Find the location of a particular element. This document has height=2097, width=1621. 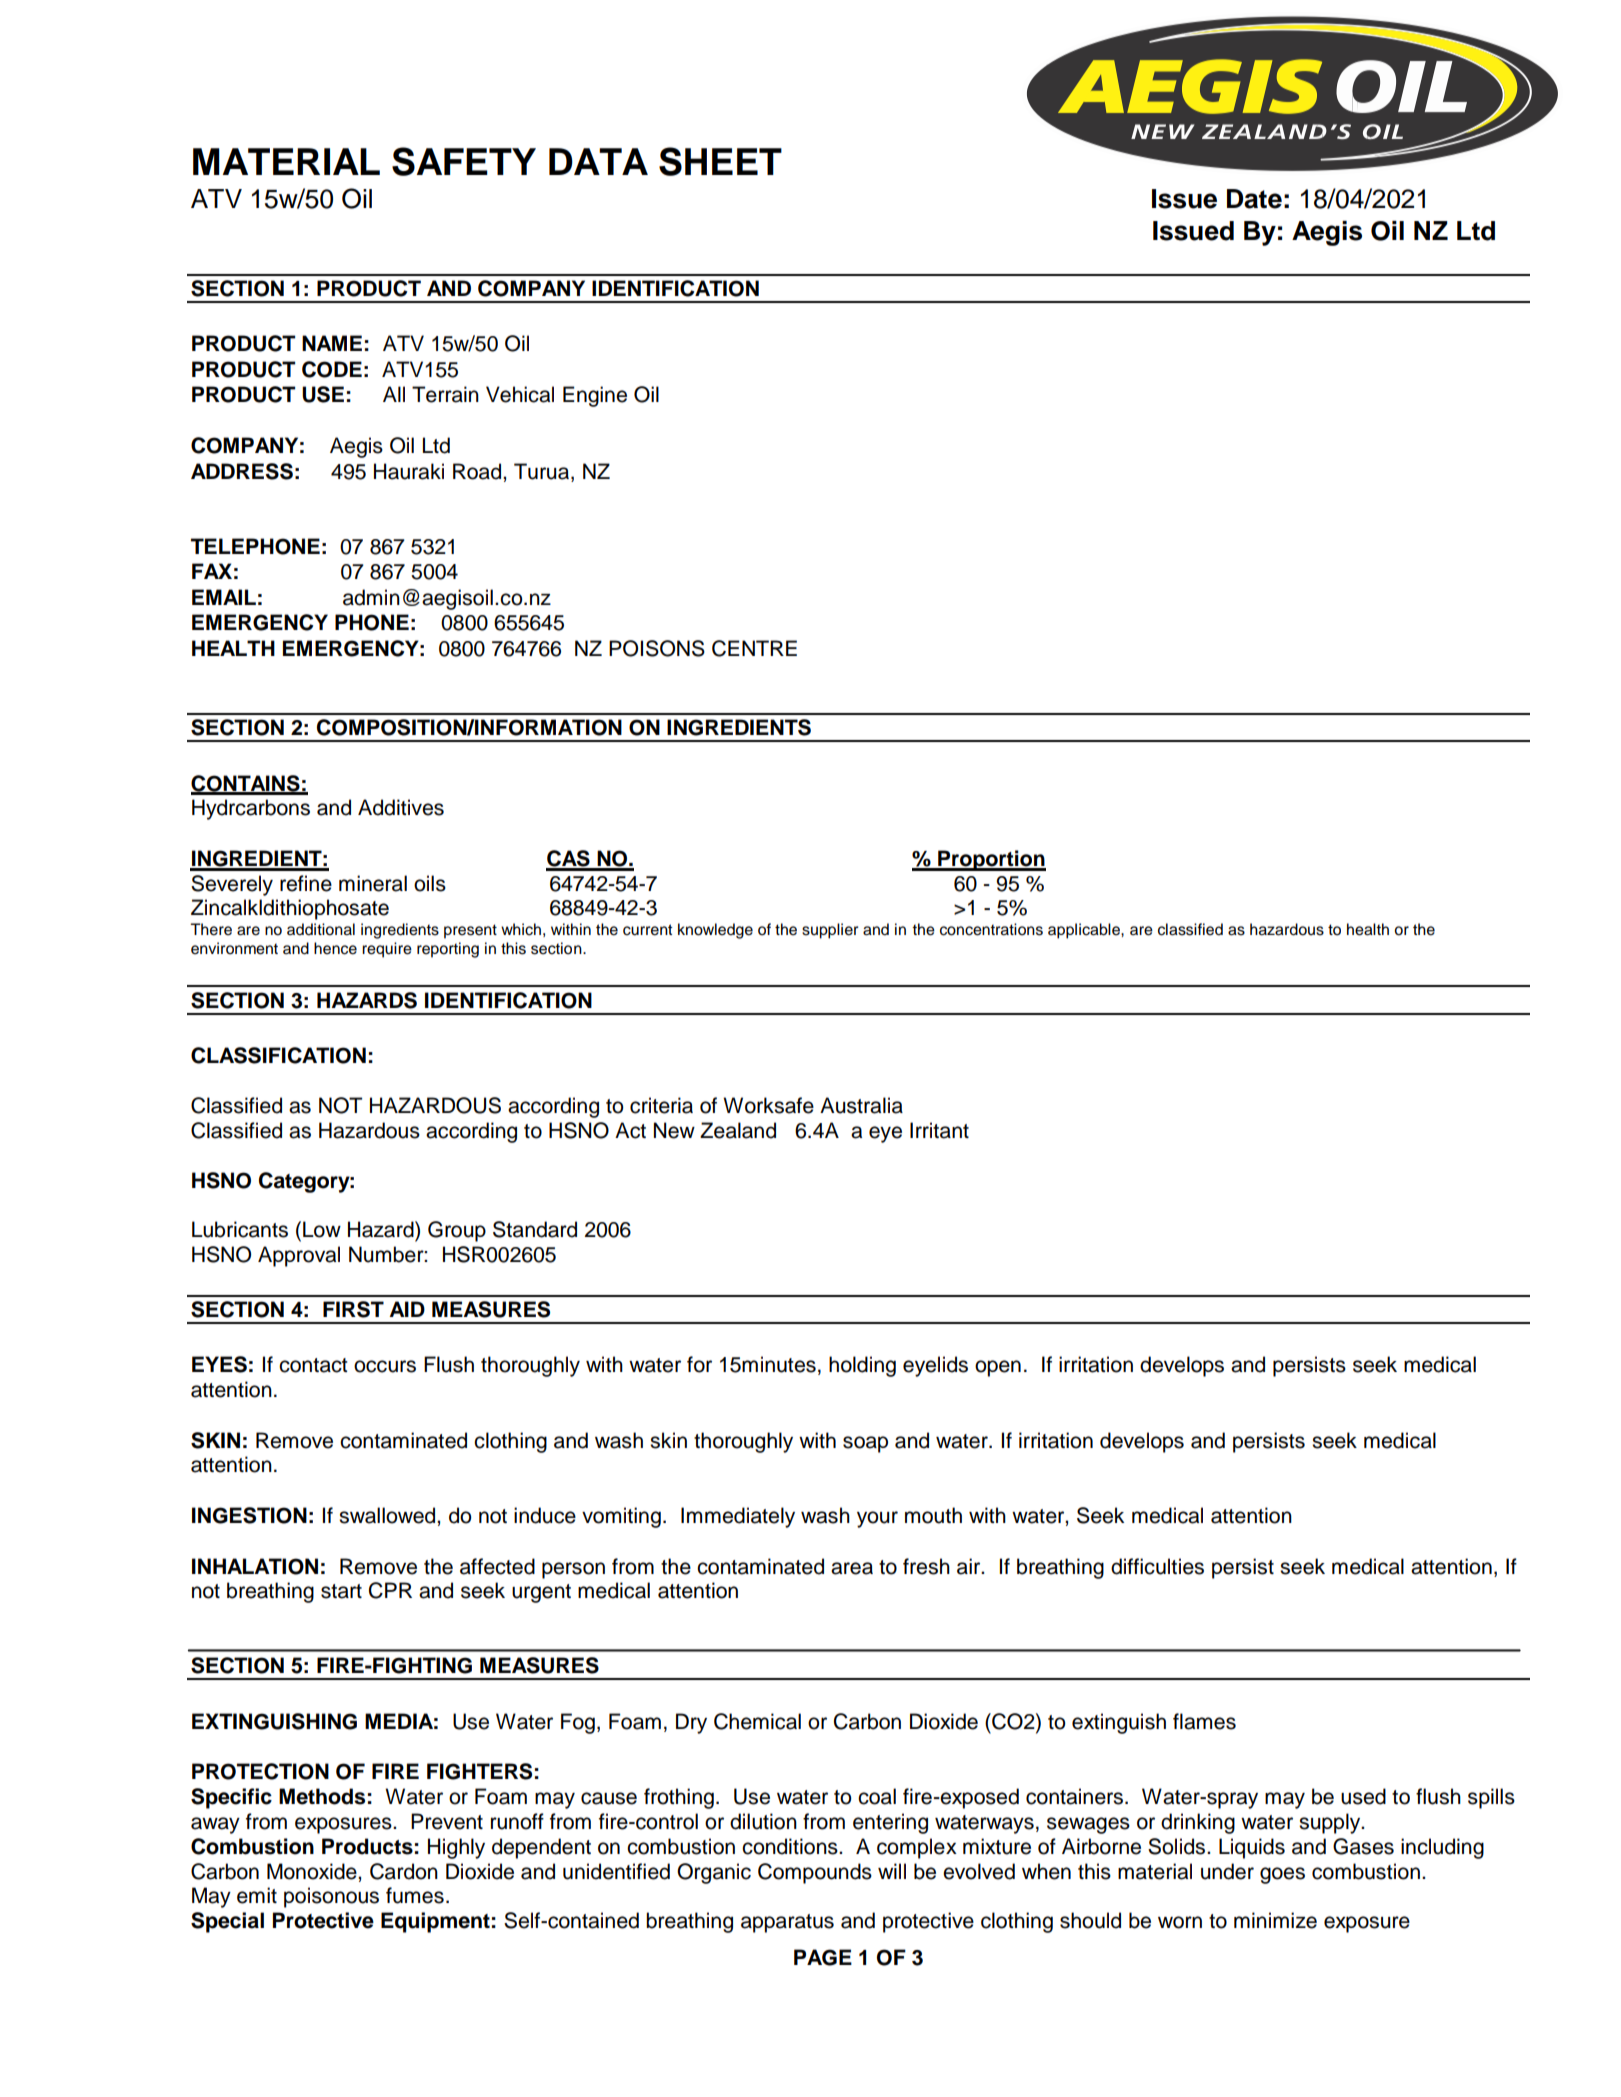

SAFETY is located at coordinates (464, 161).
